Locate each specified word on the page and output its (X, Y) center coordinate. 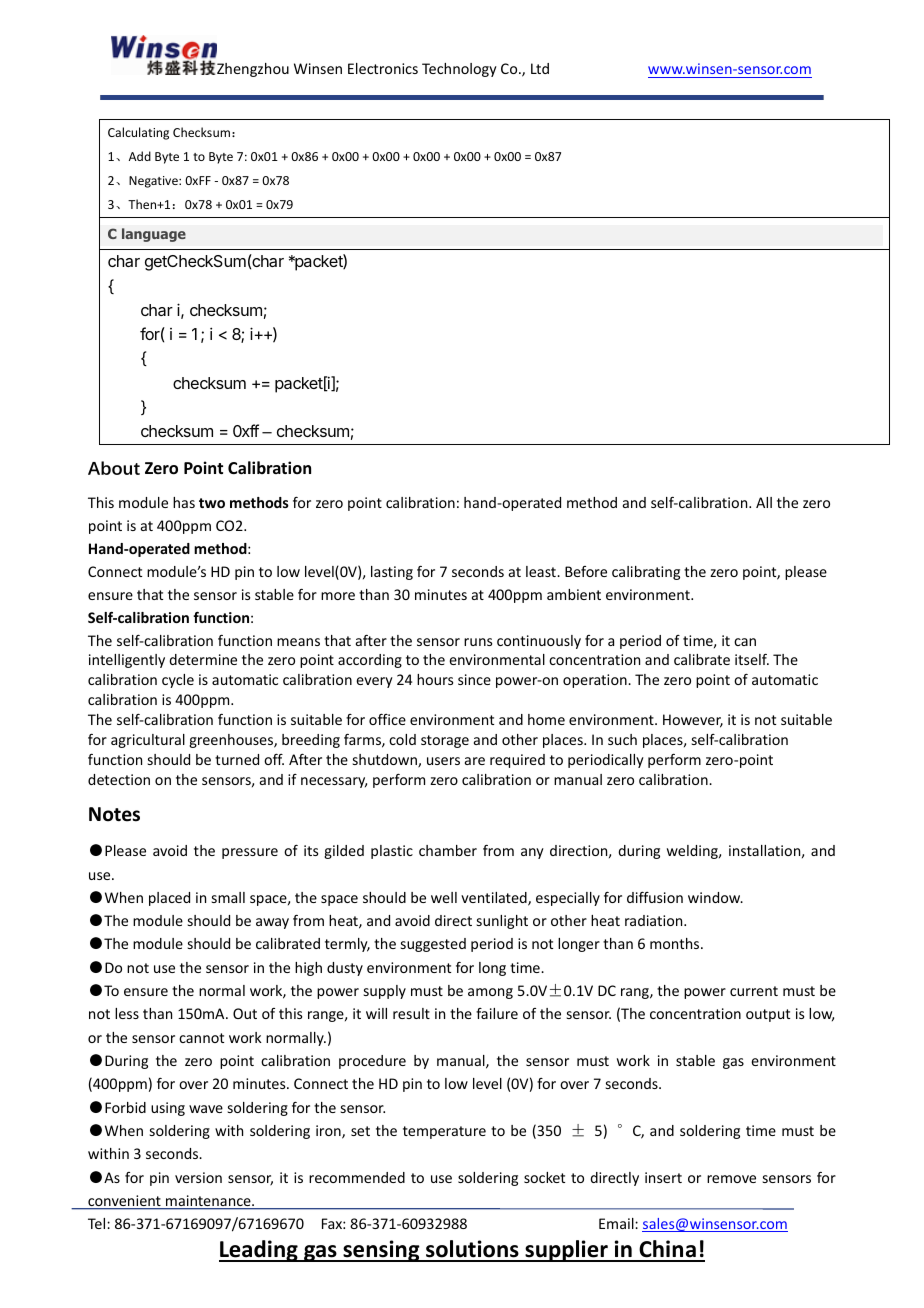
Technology (459, 70)
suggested (433, 945)
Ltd (540, 68)
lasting (392, 573)
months (676, 943)
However (693, 721)
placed (169, 899)
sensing (381, 1251)
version (198, 1177)
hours (435, 679)
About (114, 468)
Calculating (138, 133)
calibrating (646, 573)
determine (203, 659)
